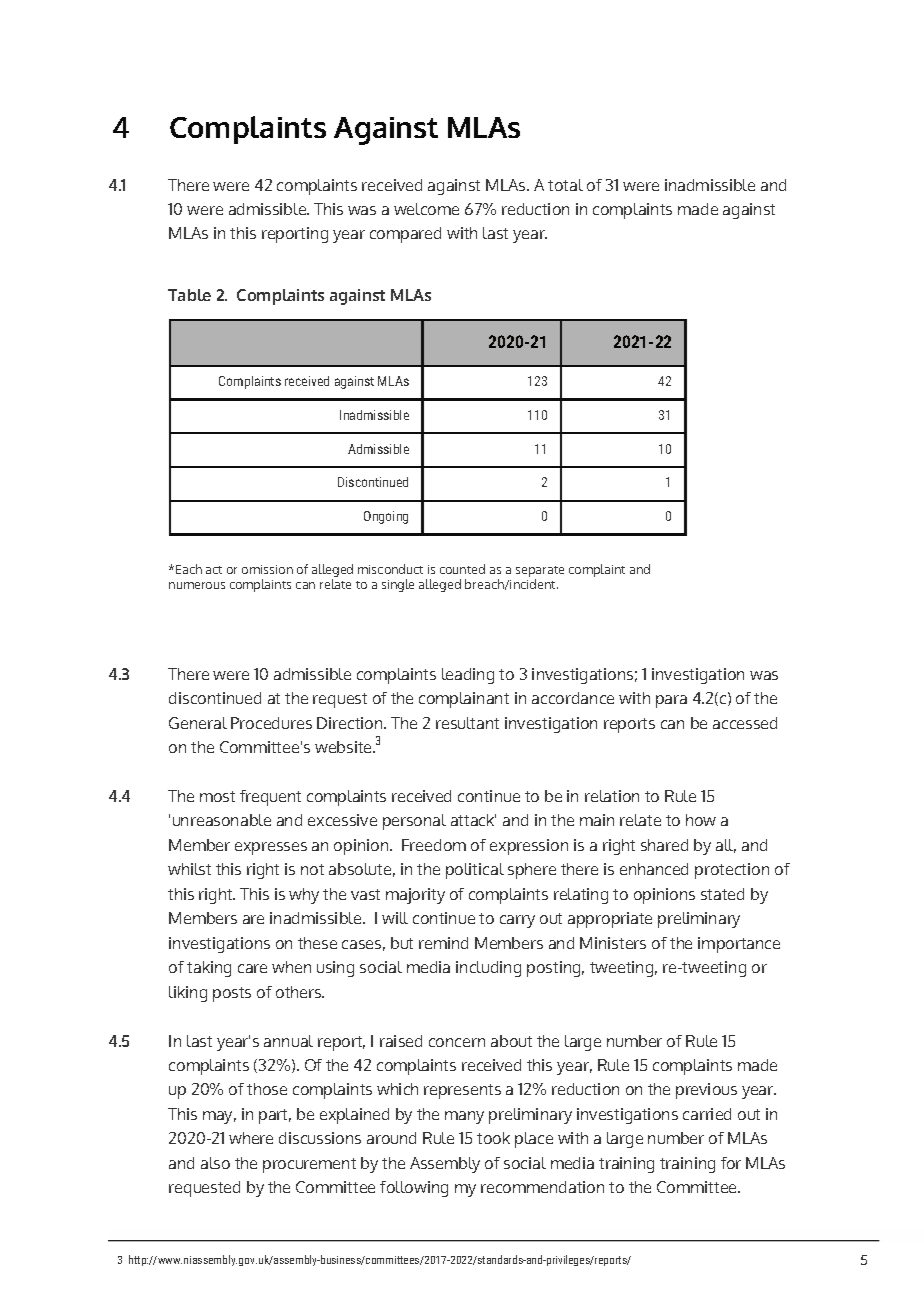 The width and height of the screenshot is (924, 1307). Describe the element at coordinates (565, 185) in the screenshot. I see `total` at that location.
